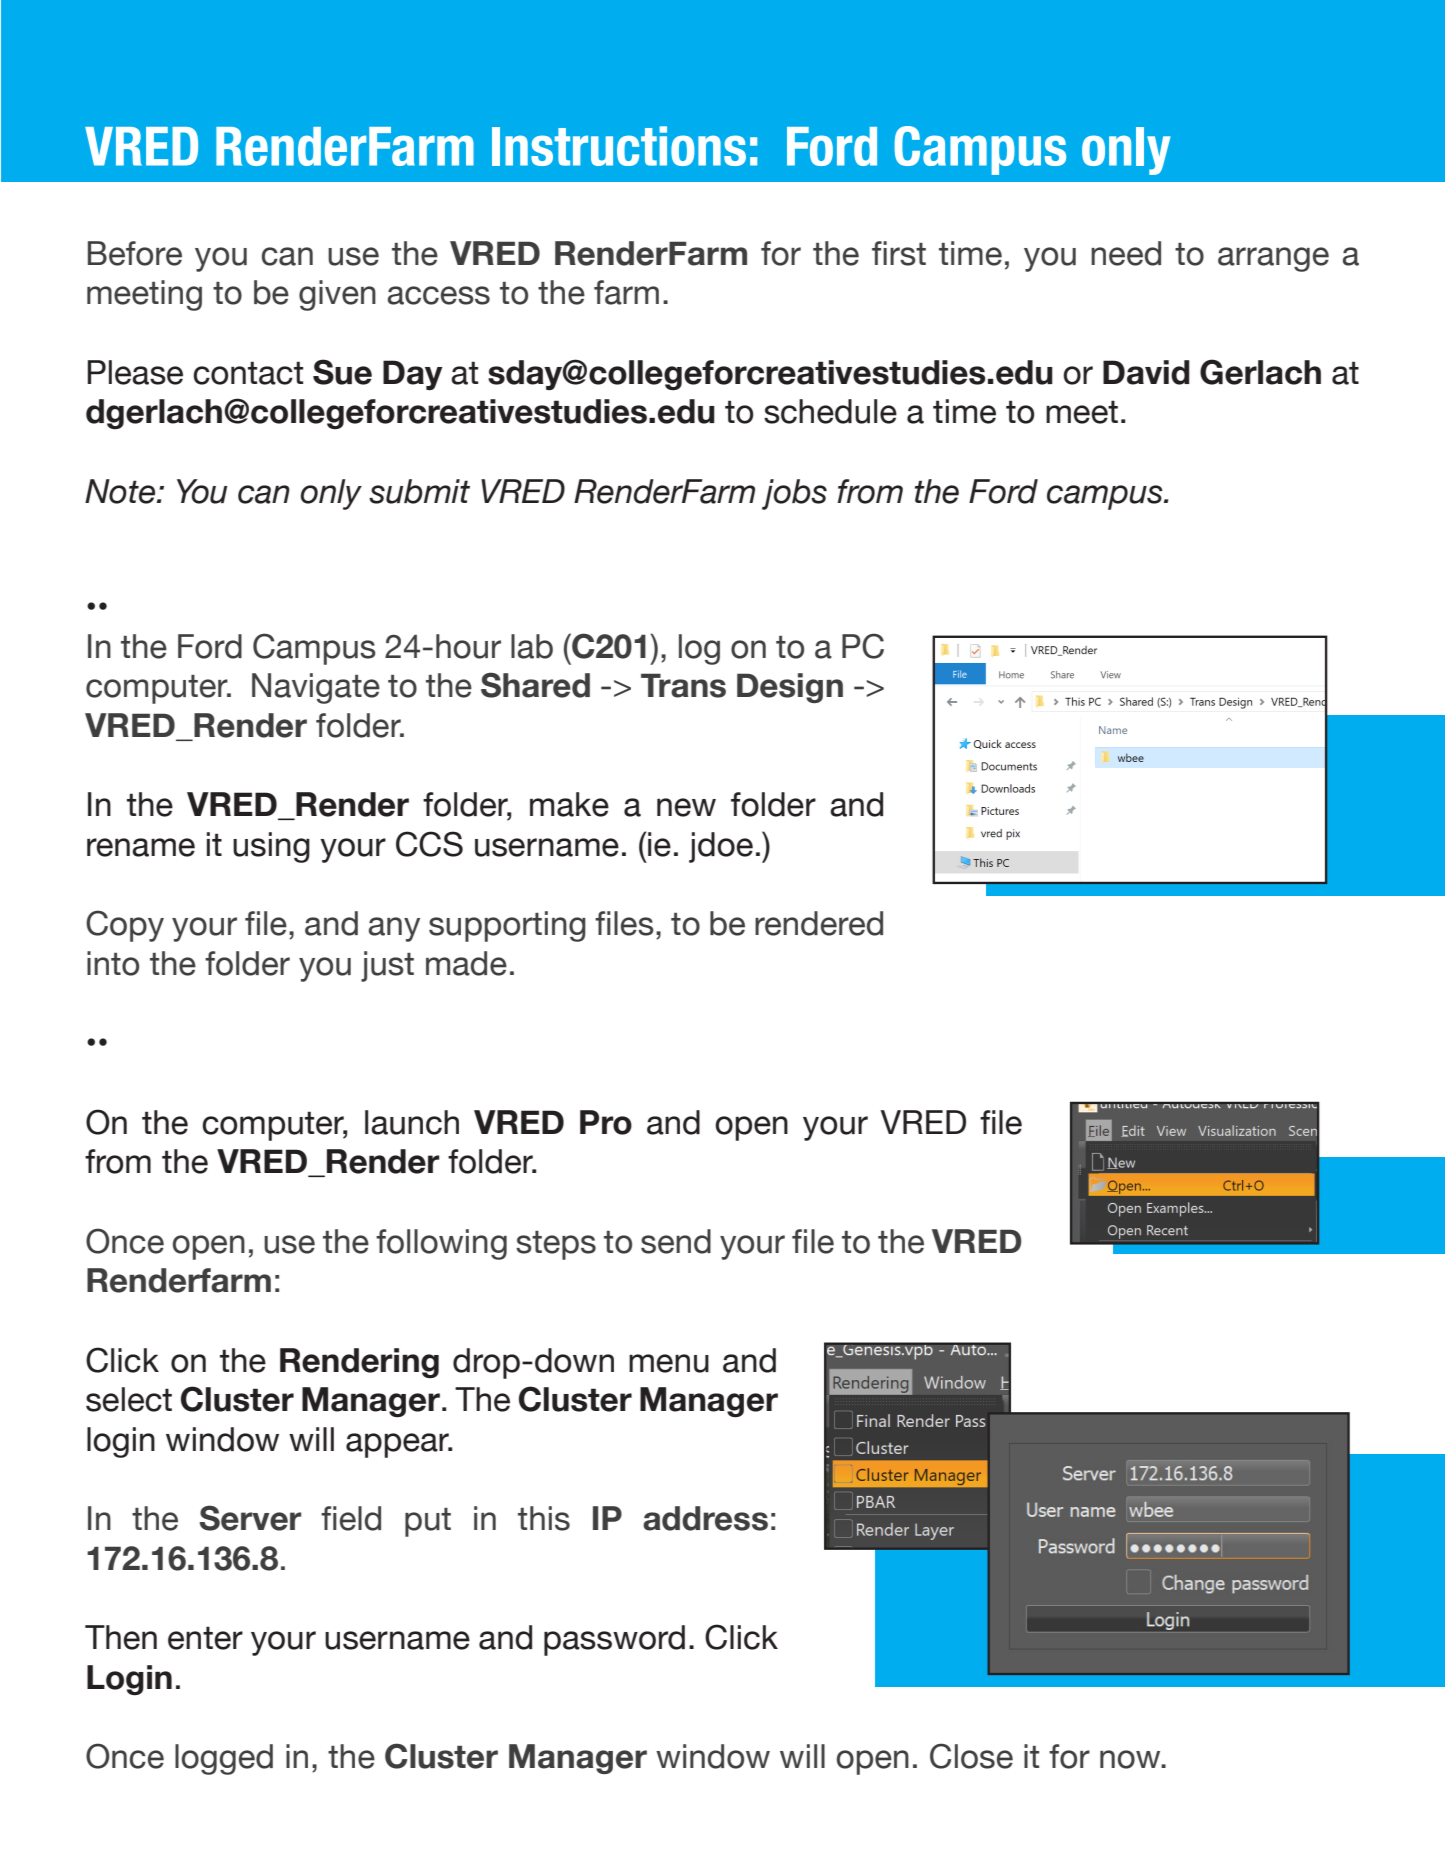 This page has height=1870, width=1445. Describe the element at coordinates (794, 494) in the page. I see `jobs` at that location.
